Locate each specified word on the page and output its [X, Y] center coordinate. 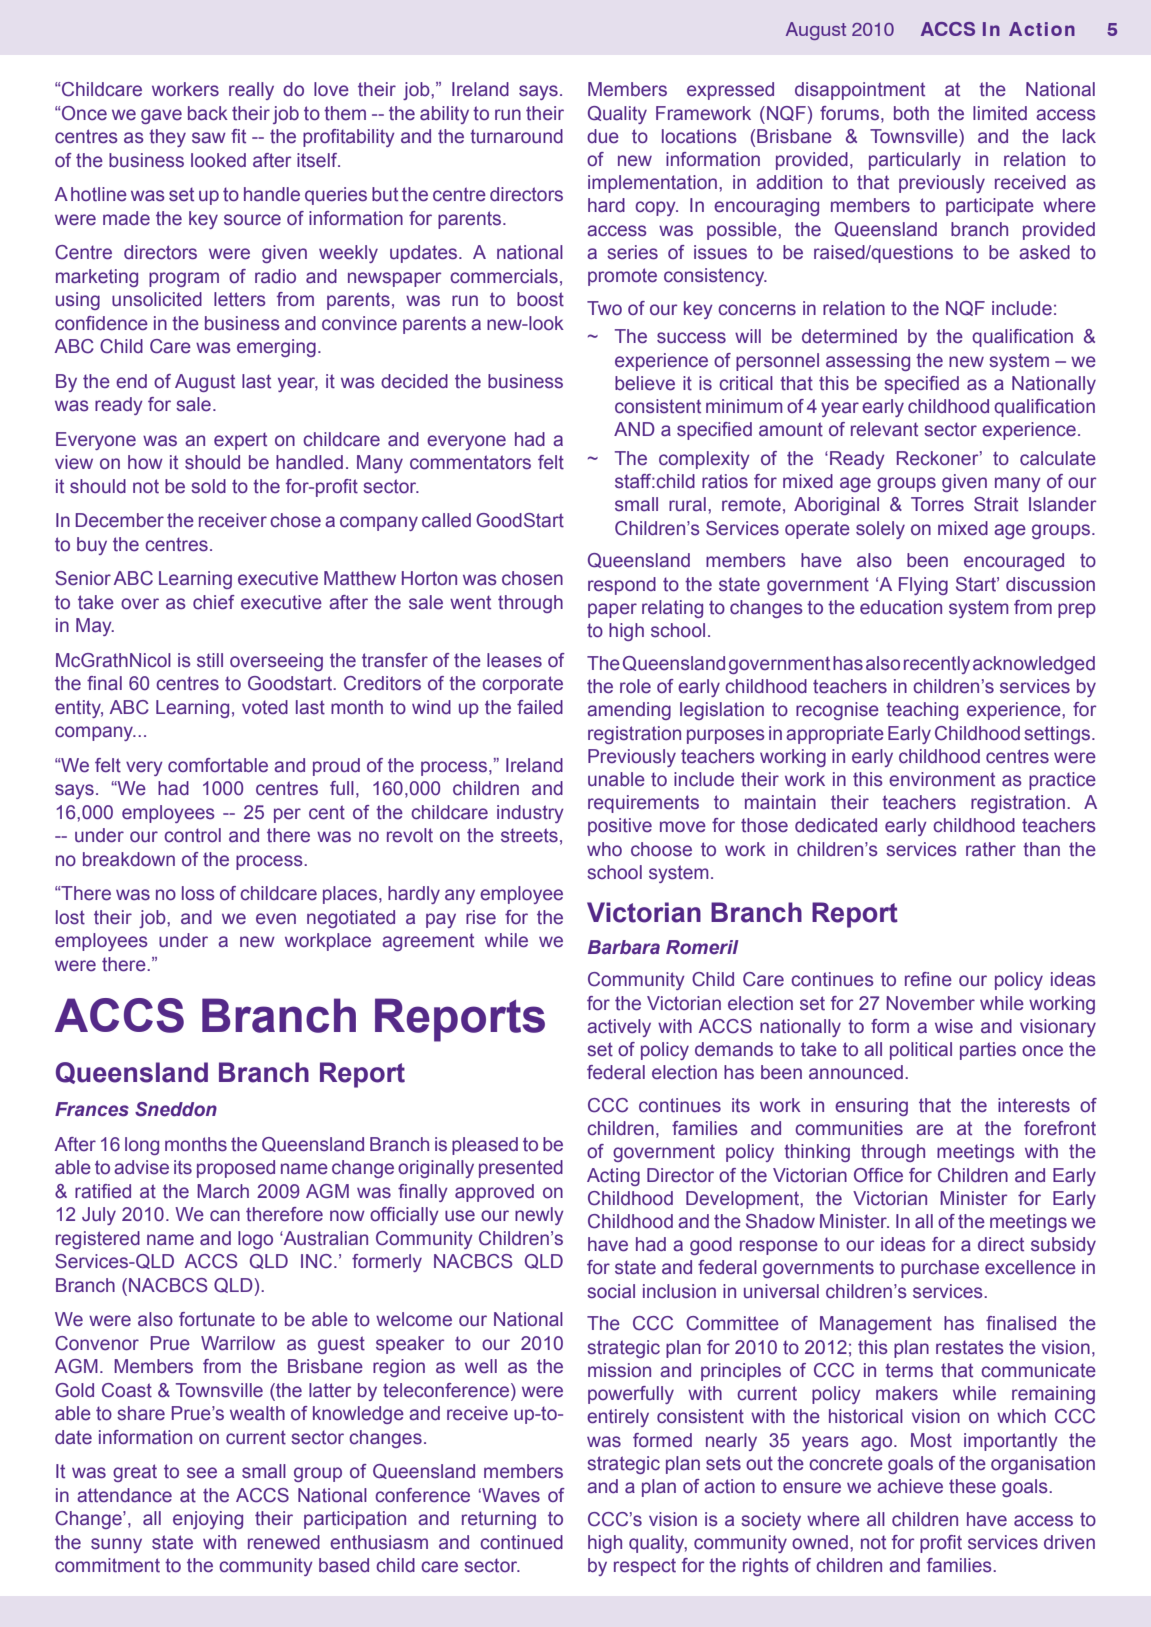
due [603, 136]
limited [1000, 113]
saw [209, 138]
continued [521, 1542]
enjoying [208, 1520]
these [972, 1486]
